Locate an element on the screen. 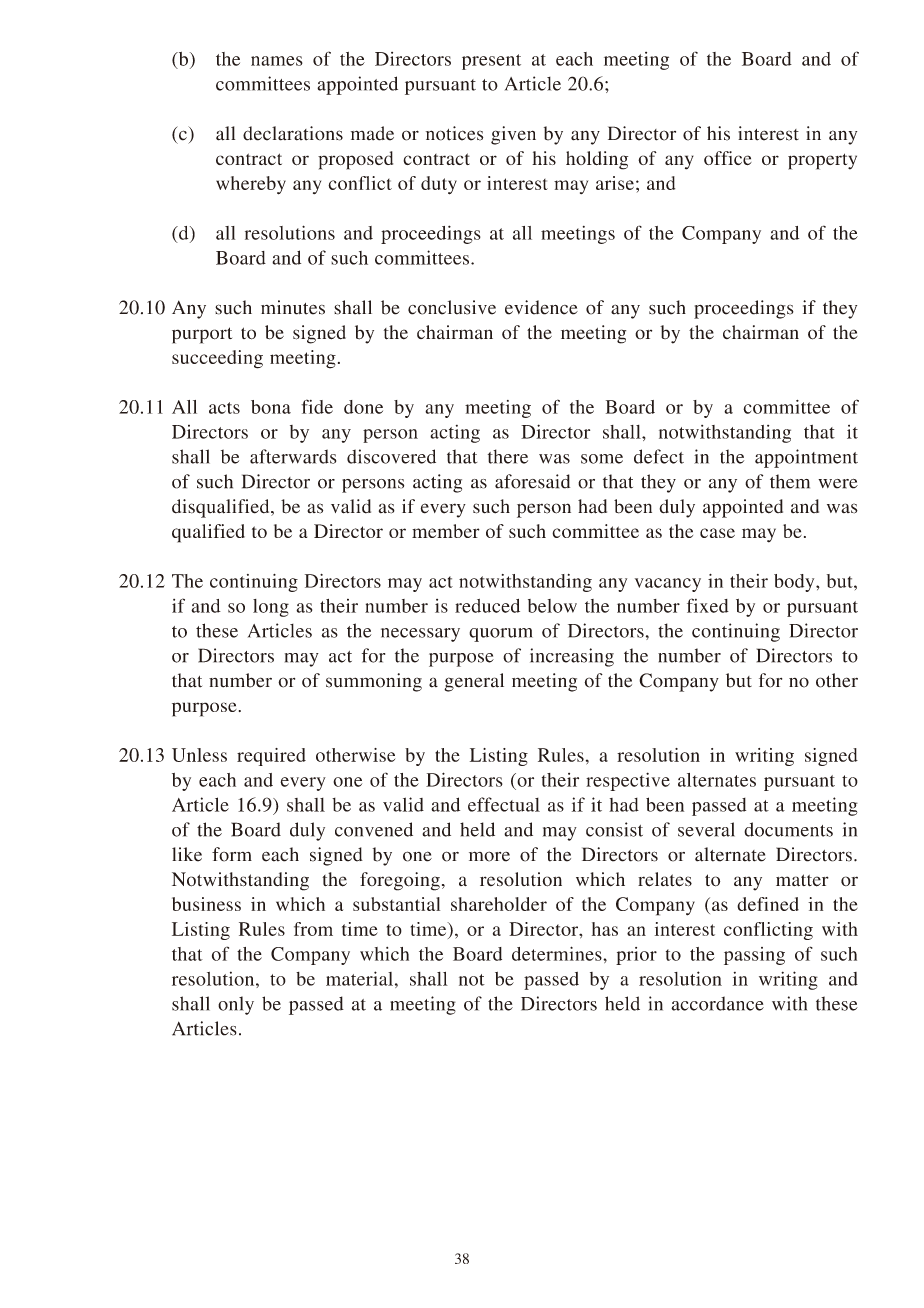  present is located at coordinates (491, 62).
